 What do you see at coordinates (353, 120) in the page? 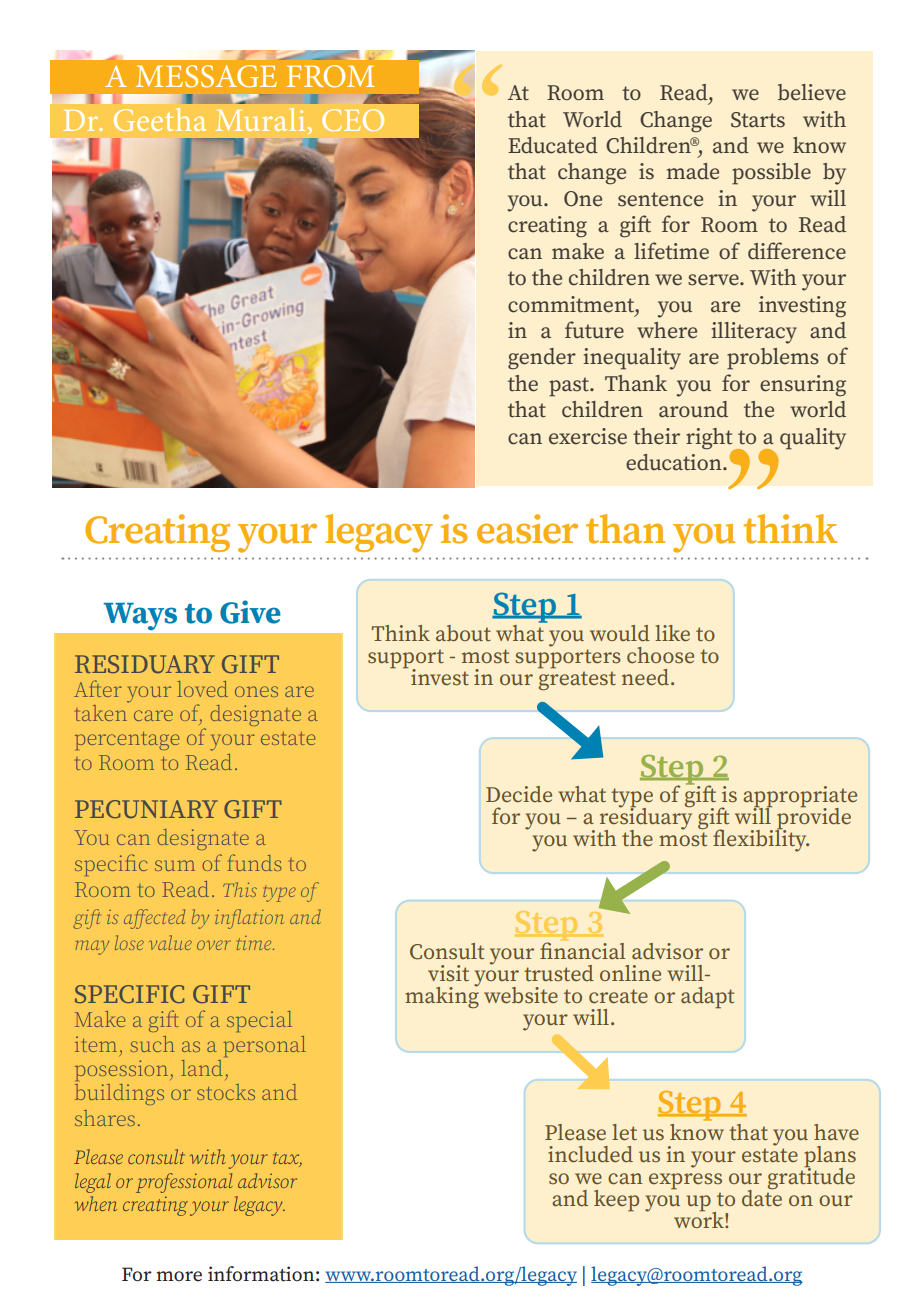
I see `CEO` at bounding box center [353, 120].
